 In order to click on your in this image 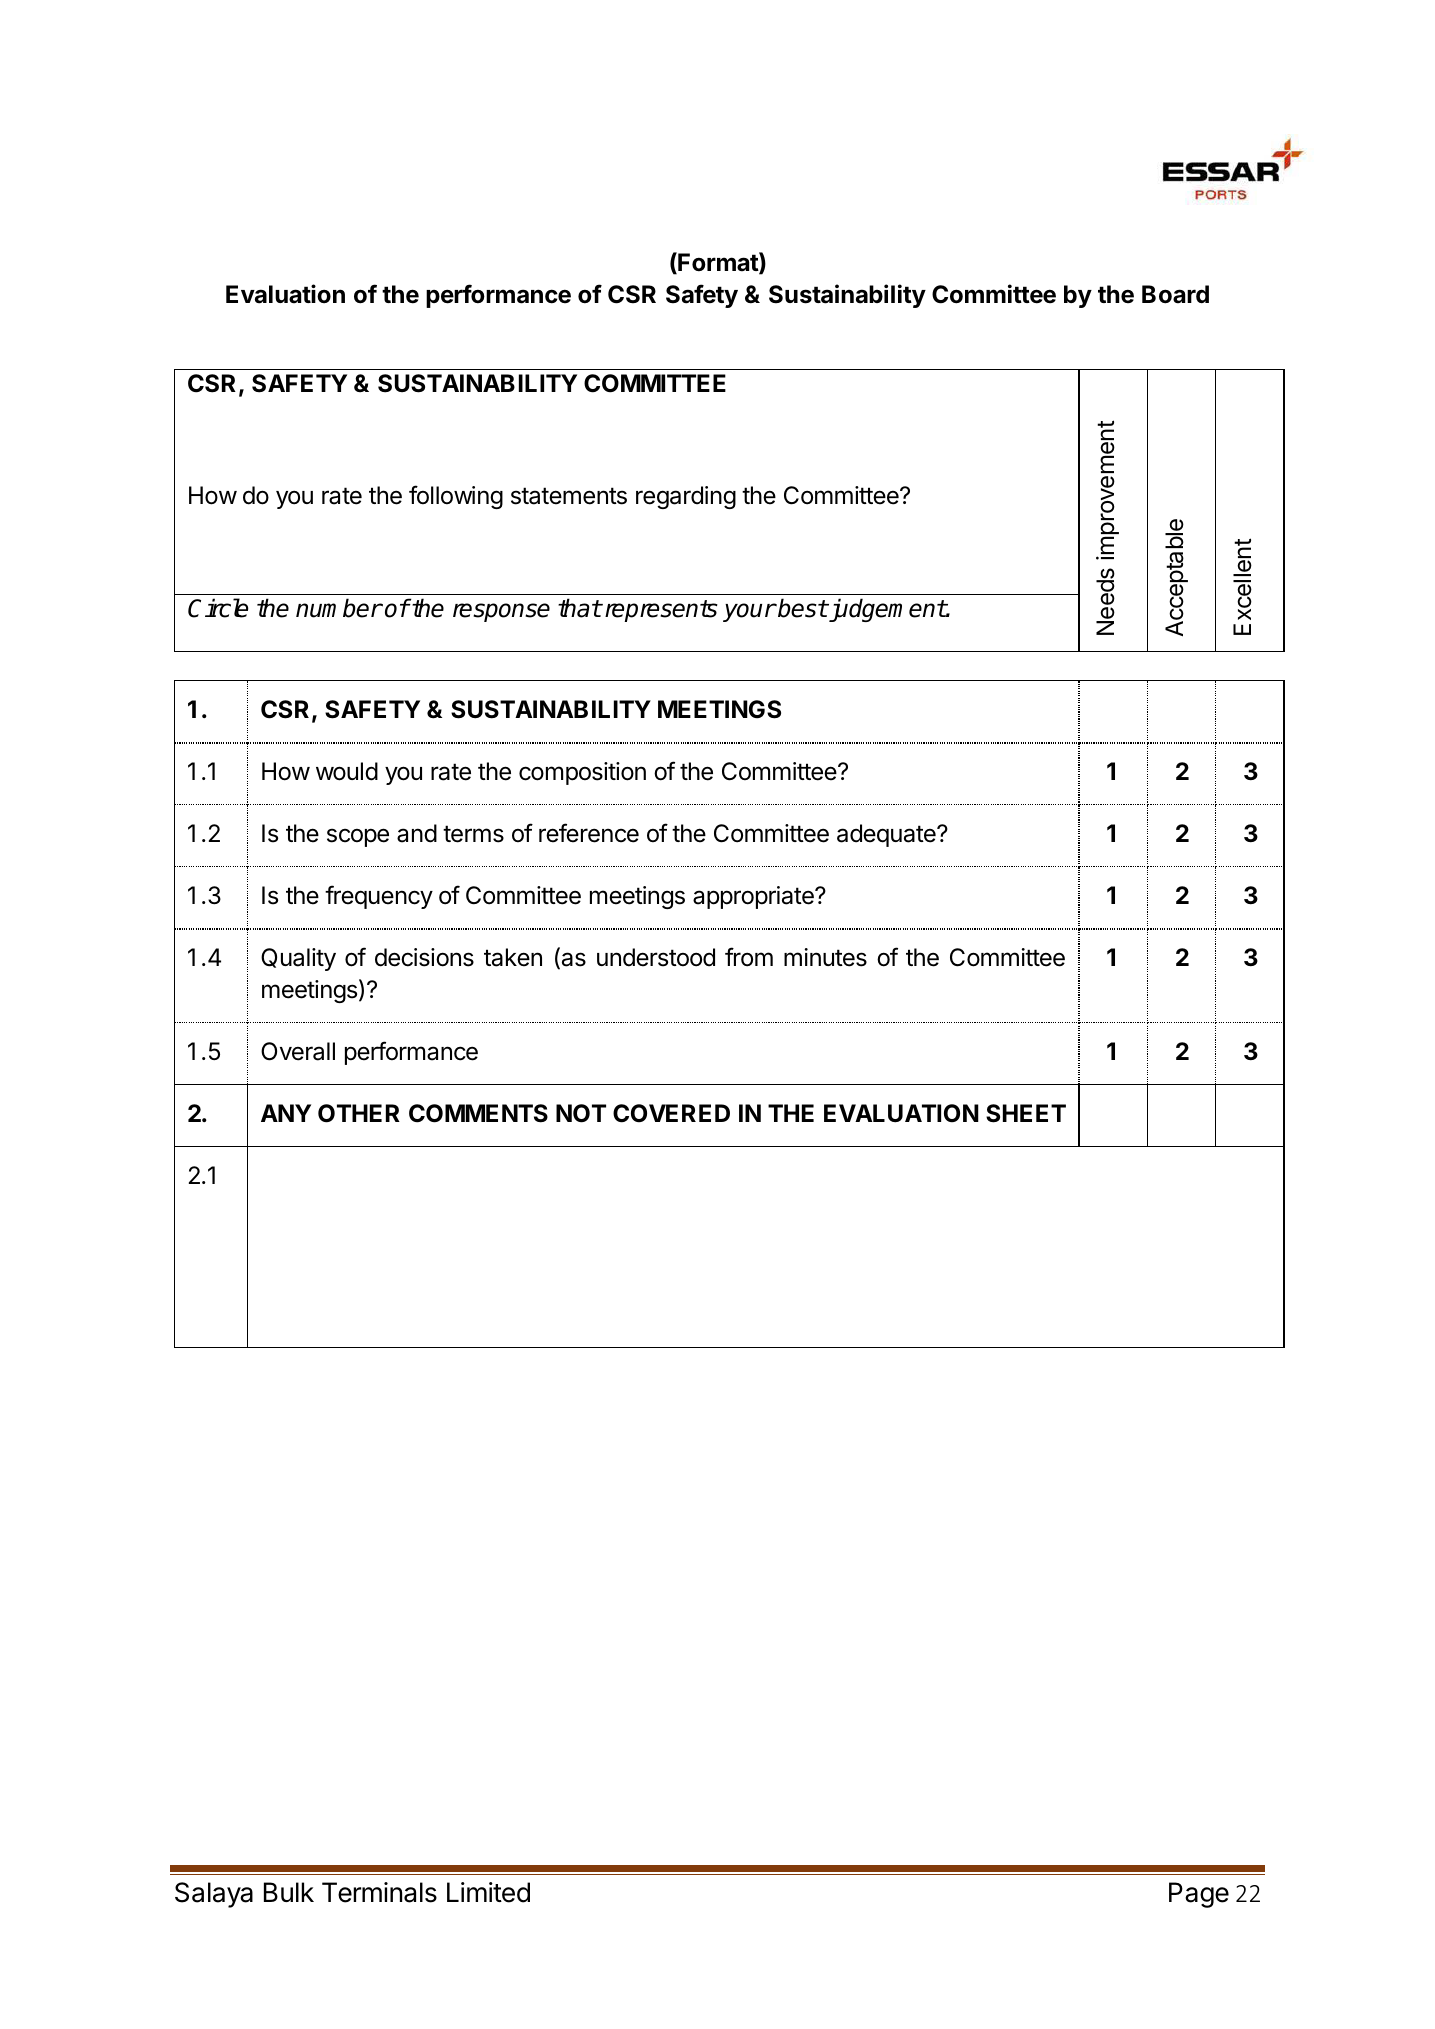, I will do `click(749, 612)`.
